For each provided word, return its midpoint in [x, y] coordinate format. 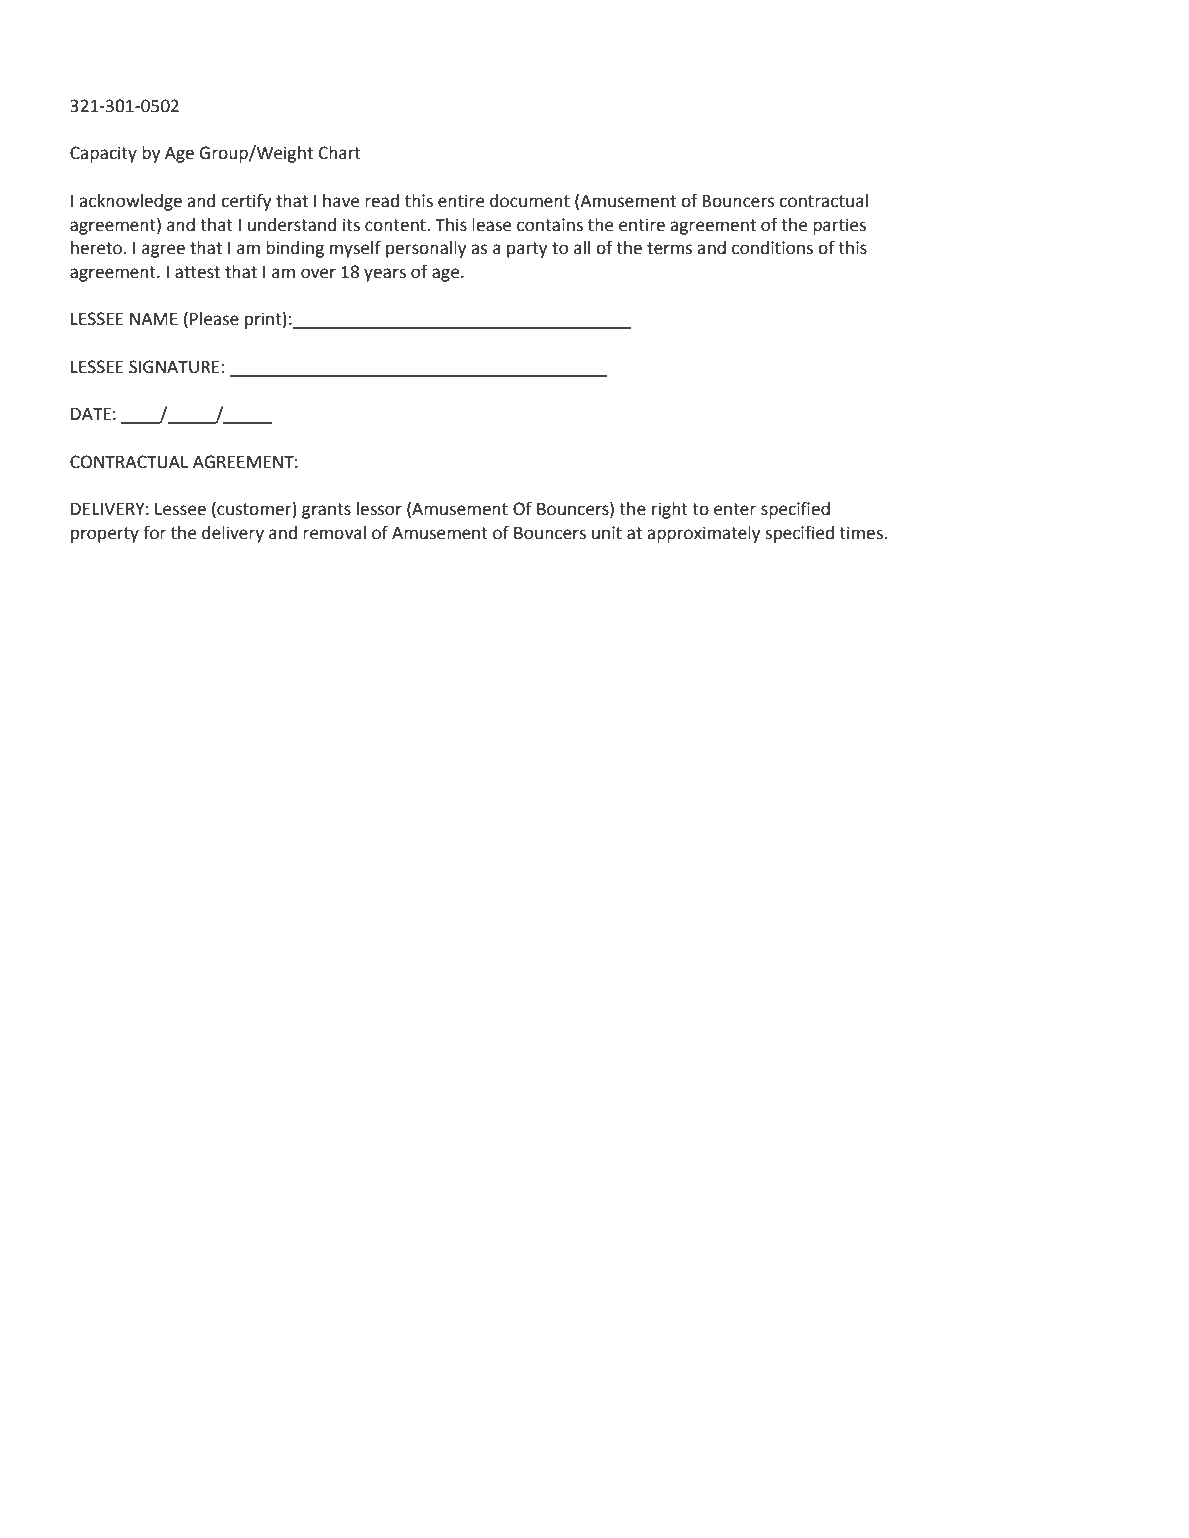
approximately [703, 534]
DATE [91, 414]
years [385, 275]
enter [735, 509]
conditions [772, 248]
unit [607, 533]
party [527, 250]
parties [839, 226]
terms [670, 248]
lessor [379, 509]
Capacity [103, 154]
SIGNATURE [174, 367]
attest [197, 272]
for [154, 532]
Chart [340, 153]
